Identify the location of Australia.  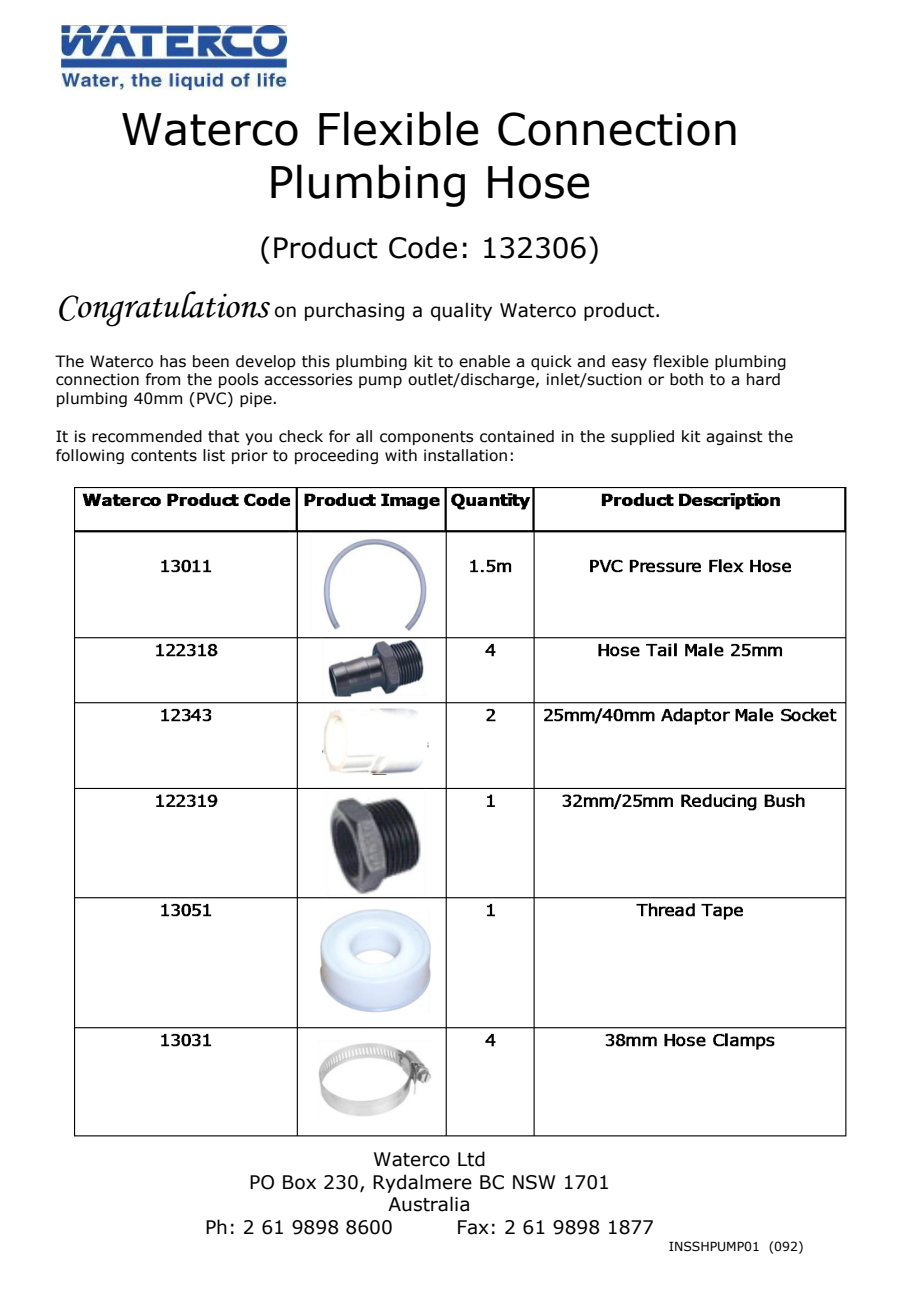
(428, 1204).
